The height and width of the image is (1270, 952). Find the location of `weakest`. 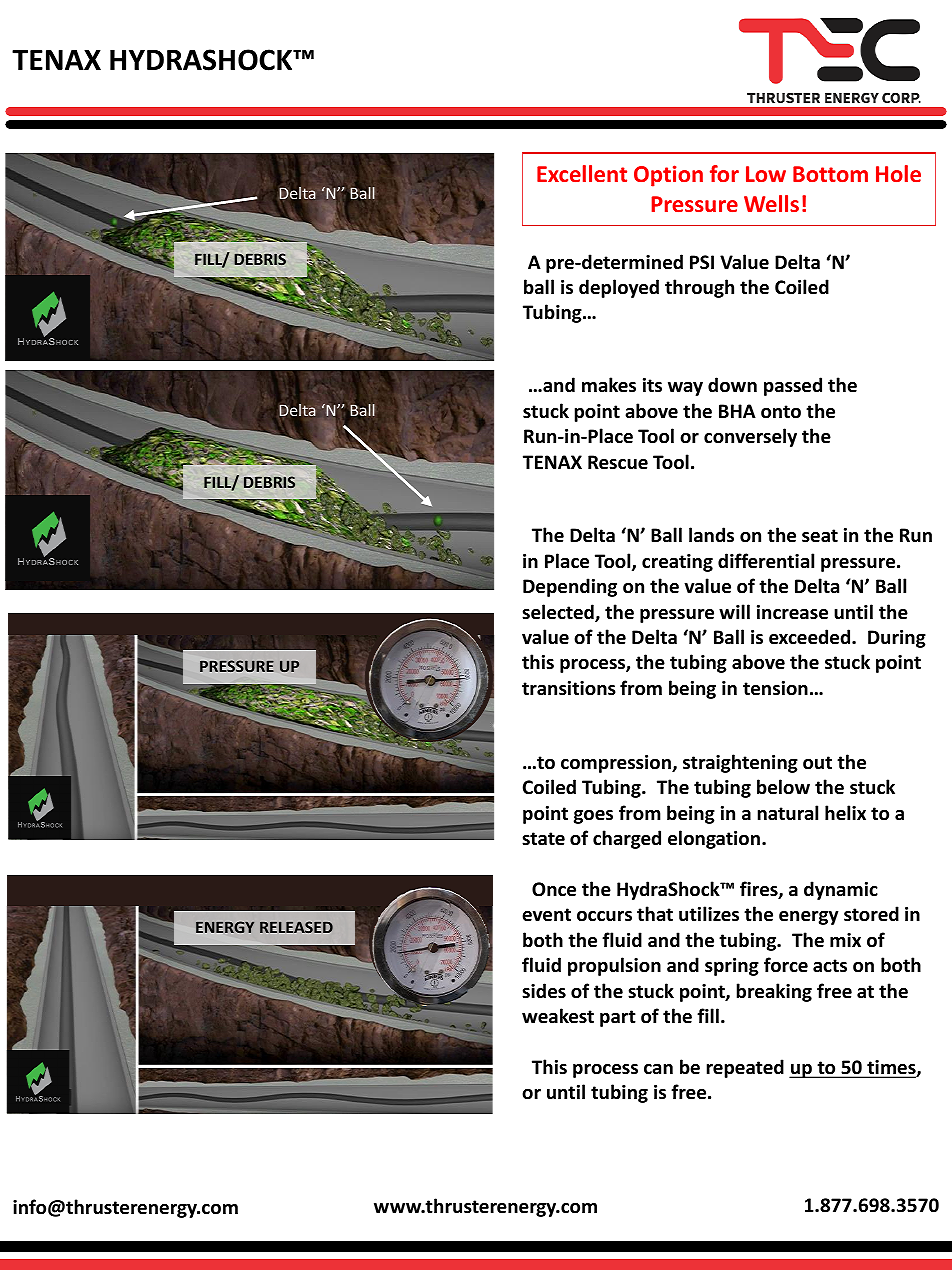

weakest is located at coordinates (558, 1016).
